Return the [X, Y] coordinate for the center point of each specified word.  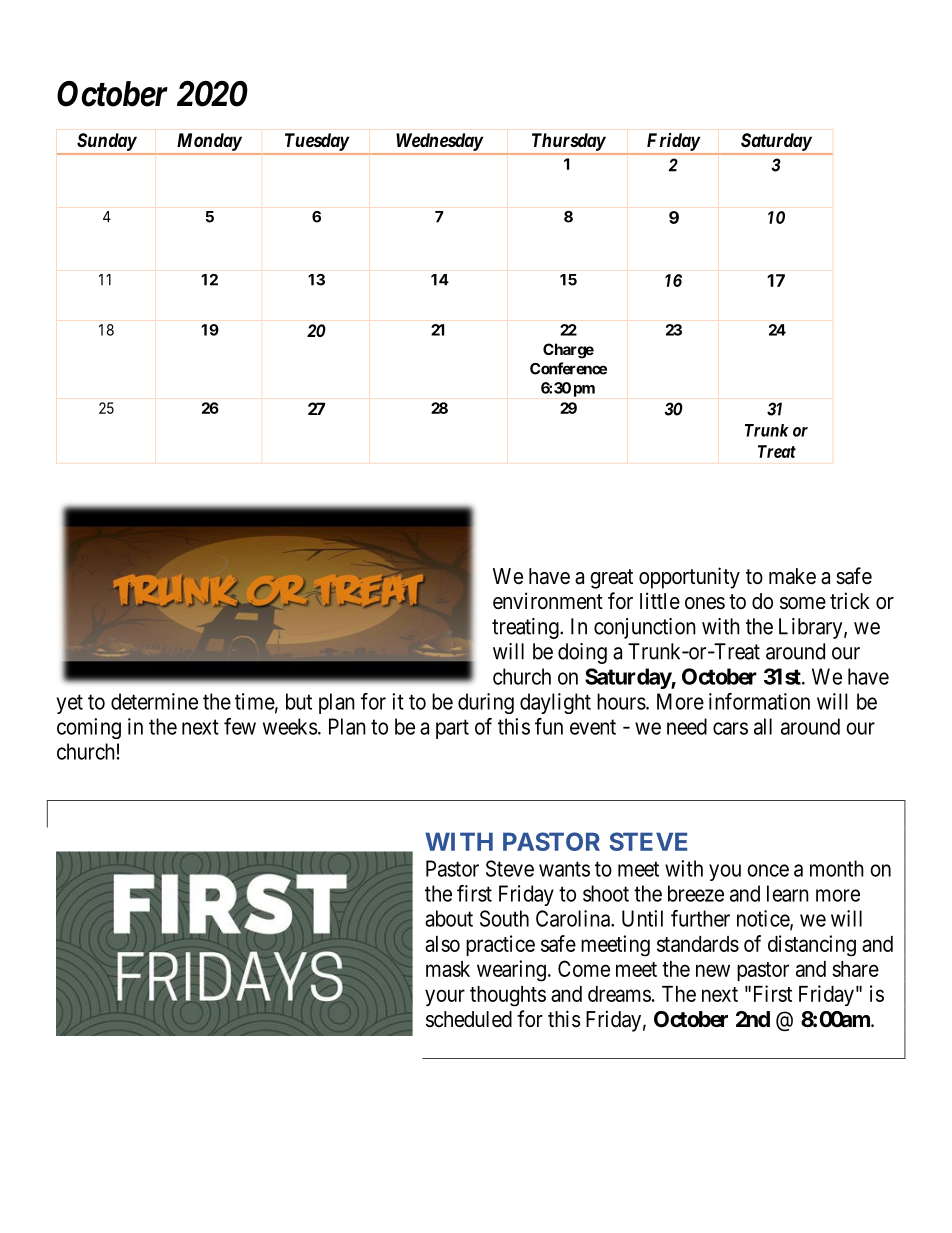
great [611, 579]
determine [154, 701]
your [445, 997]
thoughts [508, 996]
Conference [568, 368]
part [452, 729]
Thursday [569, 142]
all [763, 726]
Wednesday [440, 142]
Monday [209, 142]
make [792, 576]
